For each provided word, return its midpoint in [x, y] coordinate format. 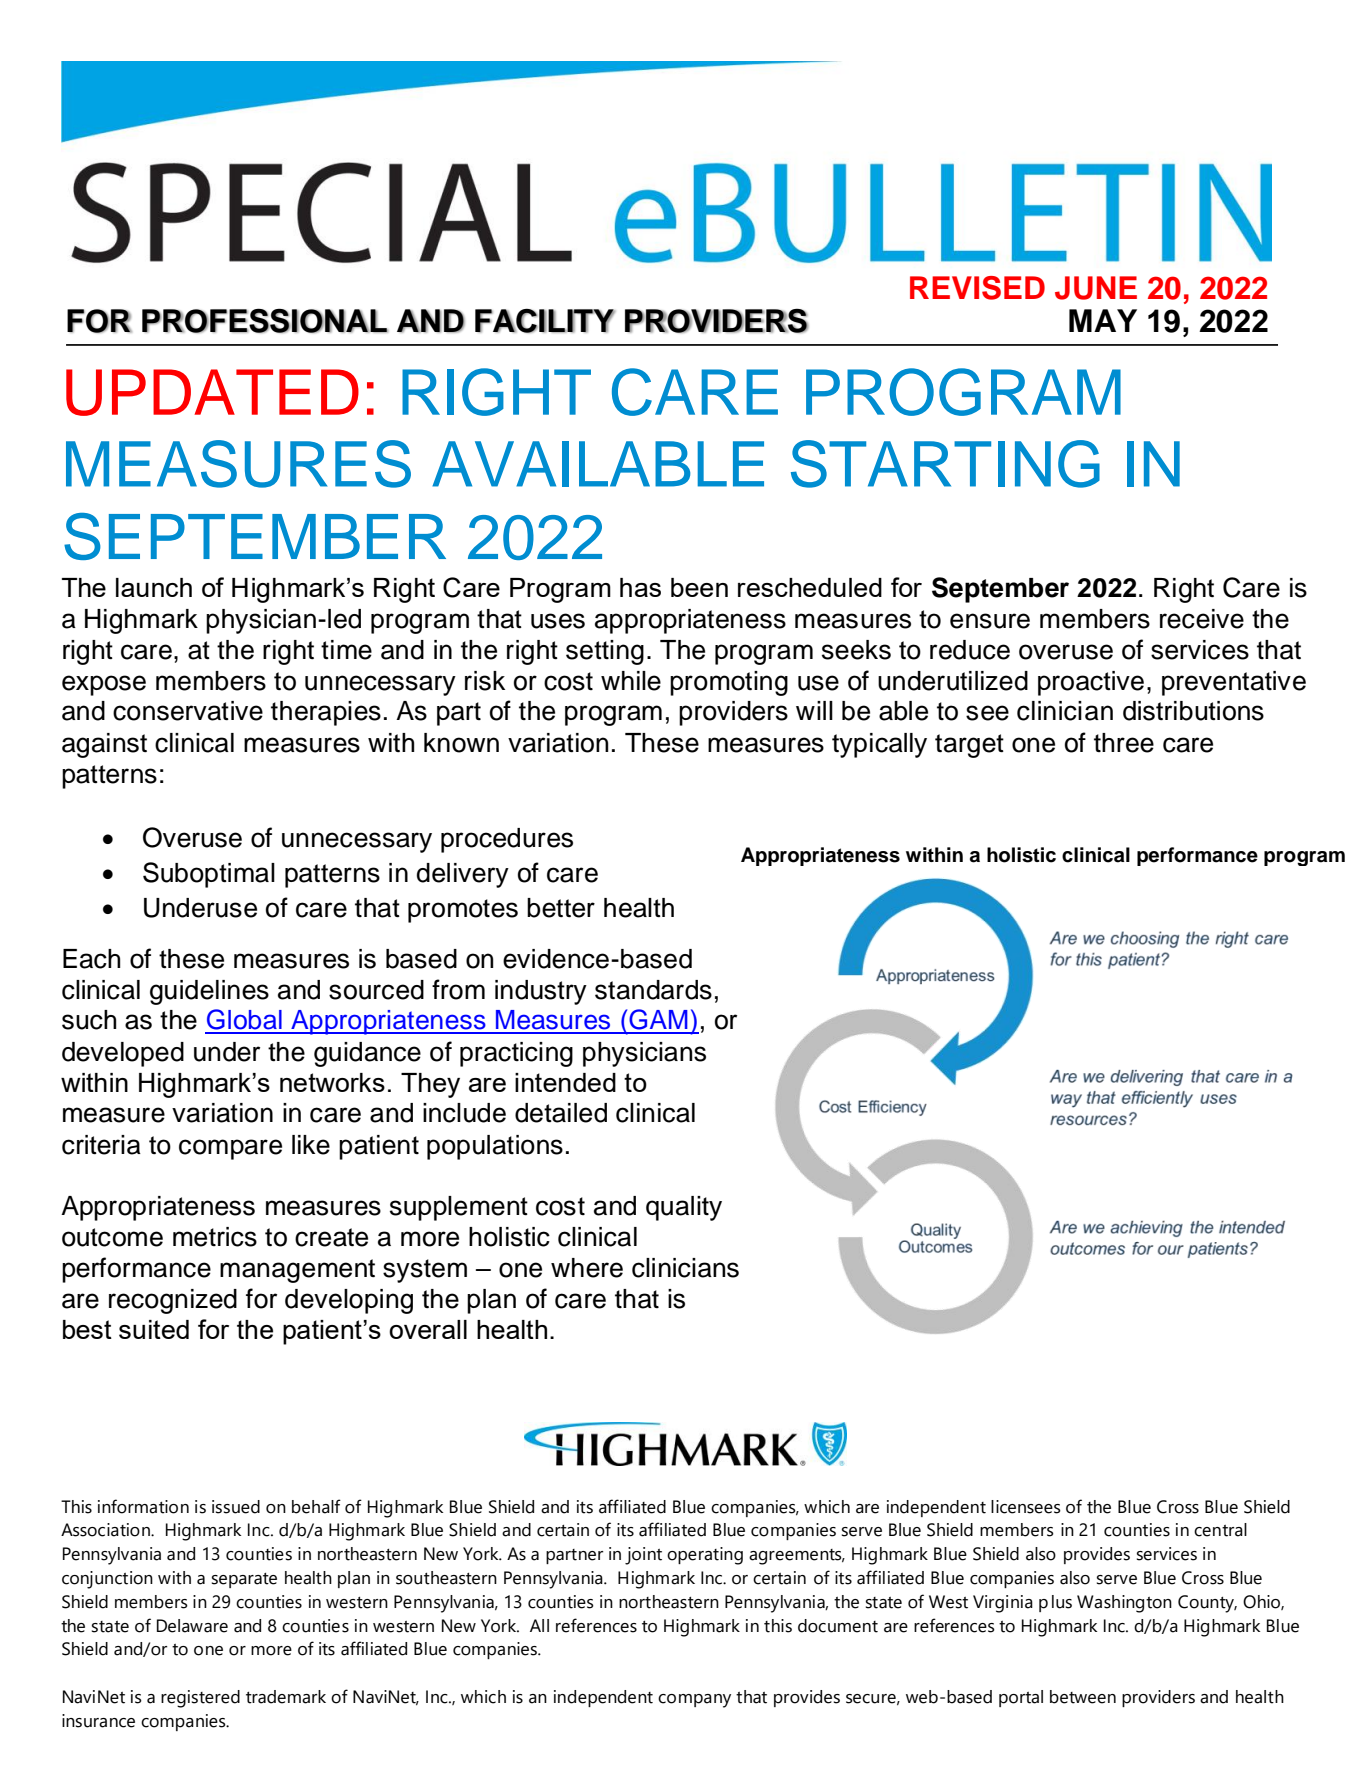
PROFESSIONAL [265, 320]
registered [200, 1699]
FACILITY [545, 321]
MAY [1103, 320]
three [1124, 743]
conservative [188, 711]
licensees [1026, 1507]
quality [684, 1208]
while [631, 681]
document [838, 1626]
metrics [215, 1237]
